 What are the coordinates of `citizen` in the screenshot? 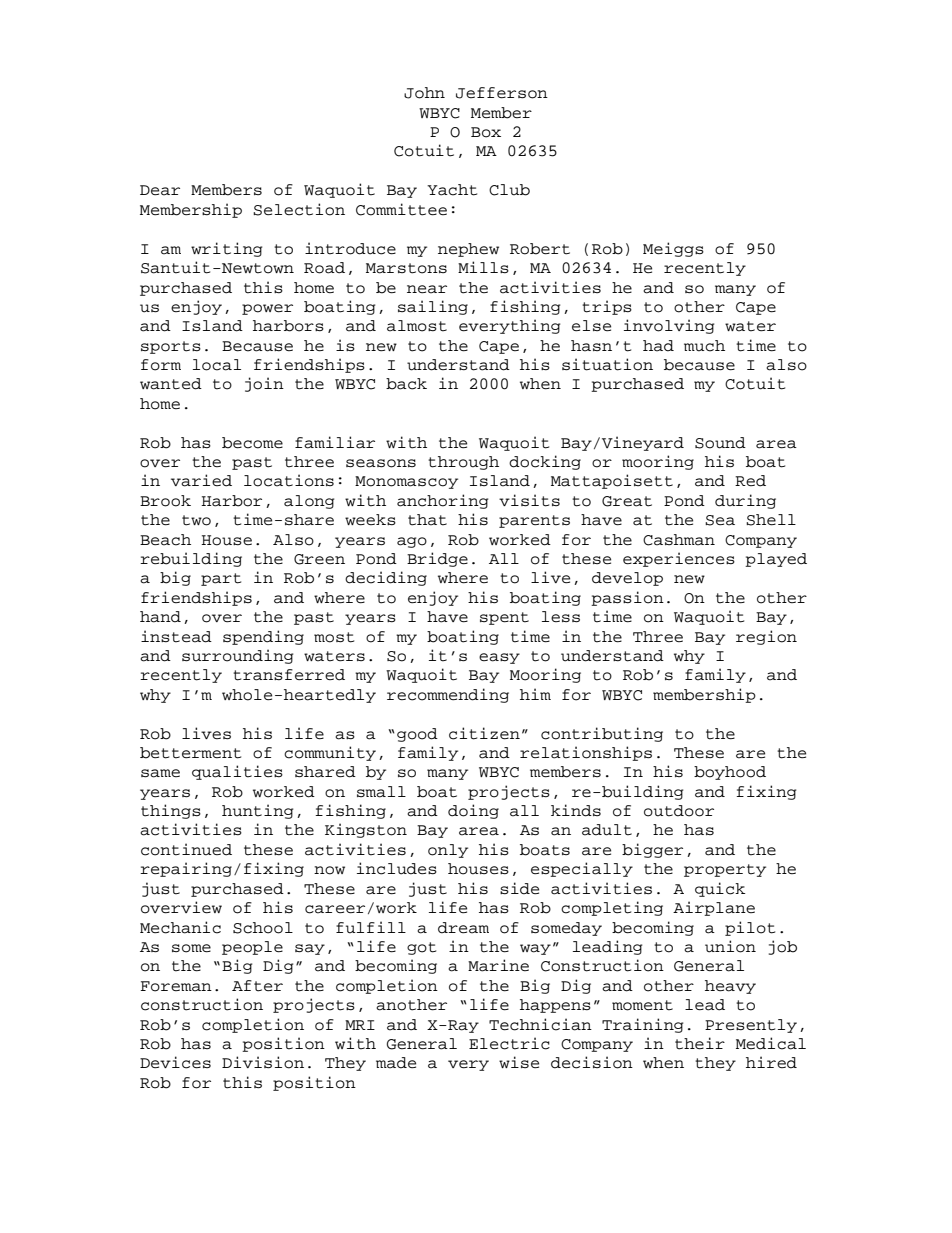 It's located at (484, 733).
